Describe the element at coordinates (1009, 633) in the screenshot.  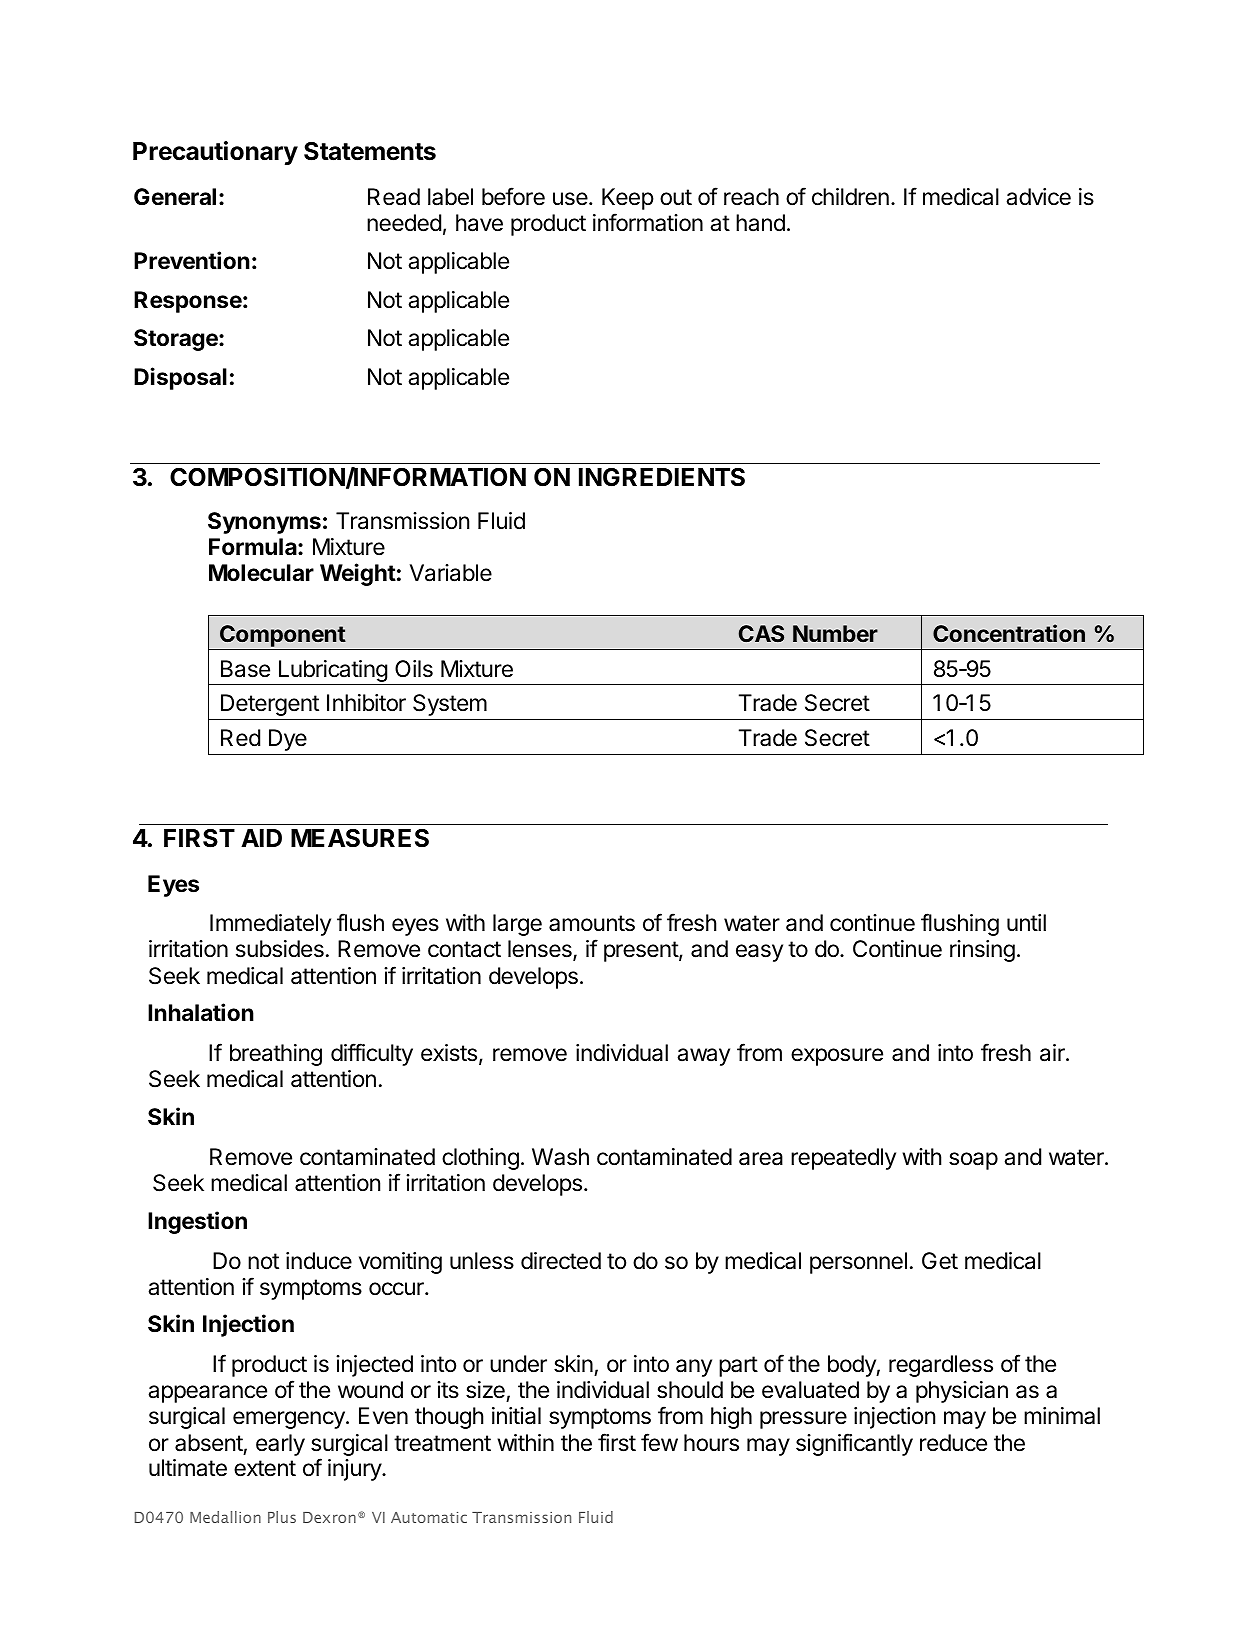
I see `Concentration` at that location.
